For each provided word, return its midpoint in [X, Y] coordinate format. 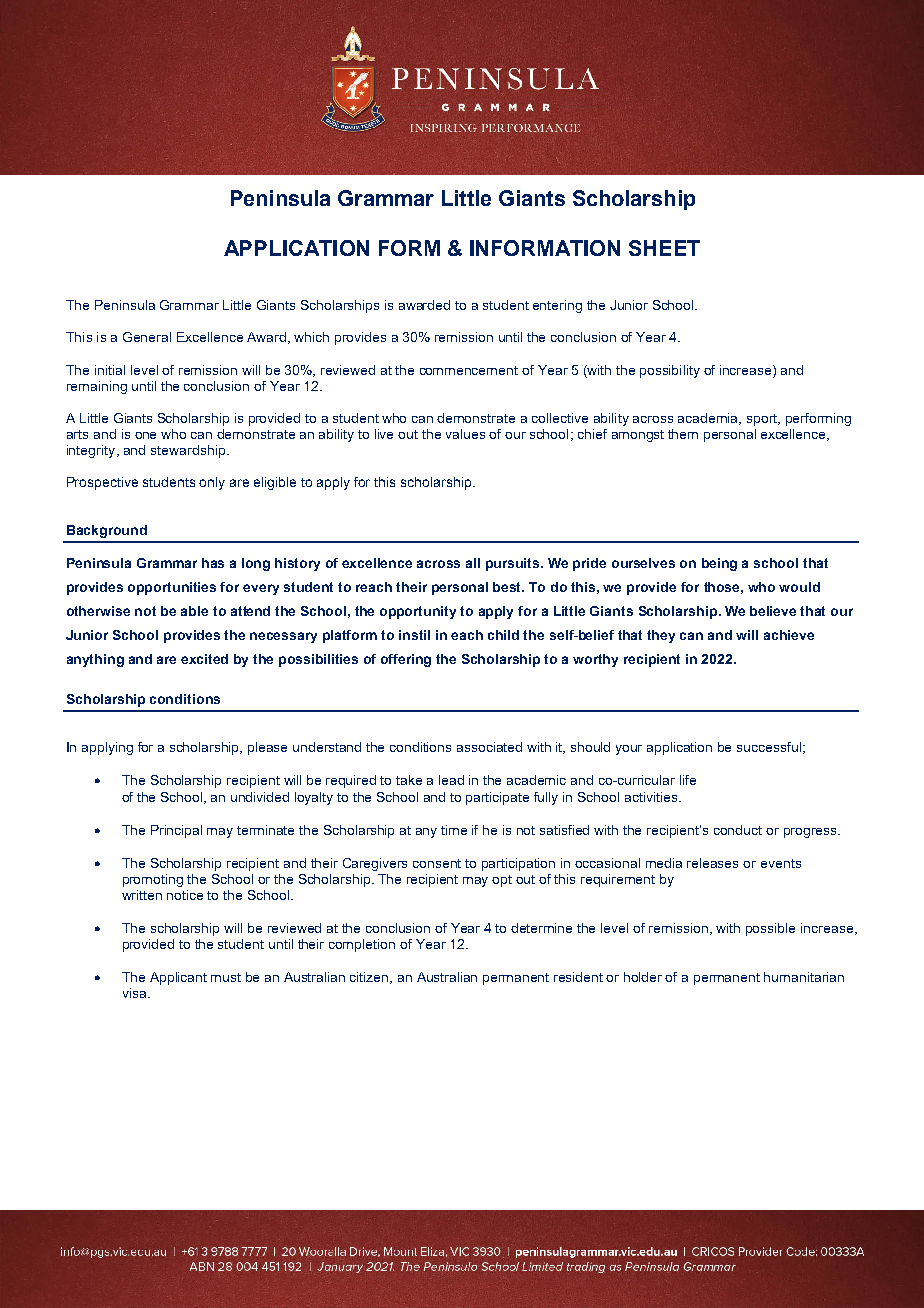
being [719, 564]
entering [557, 306]
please [267, 748]
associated [489, 747]
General [147, 337]
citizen [370, 978]
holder [643, 977]
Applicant [178, 978]
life [688, 780]
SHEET [664, 248]
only [212, 483]
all [473, 563]
